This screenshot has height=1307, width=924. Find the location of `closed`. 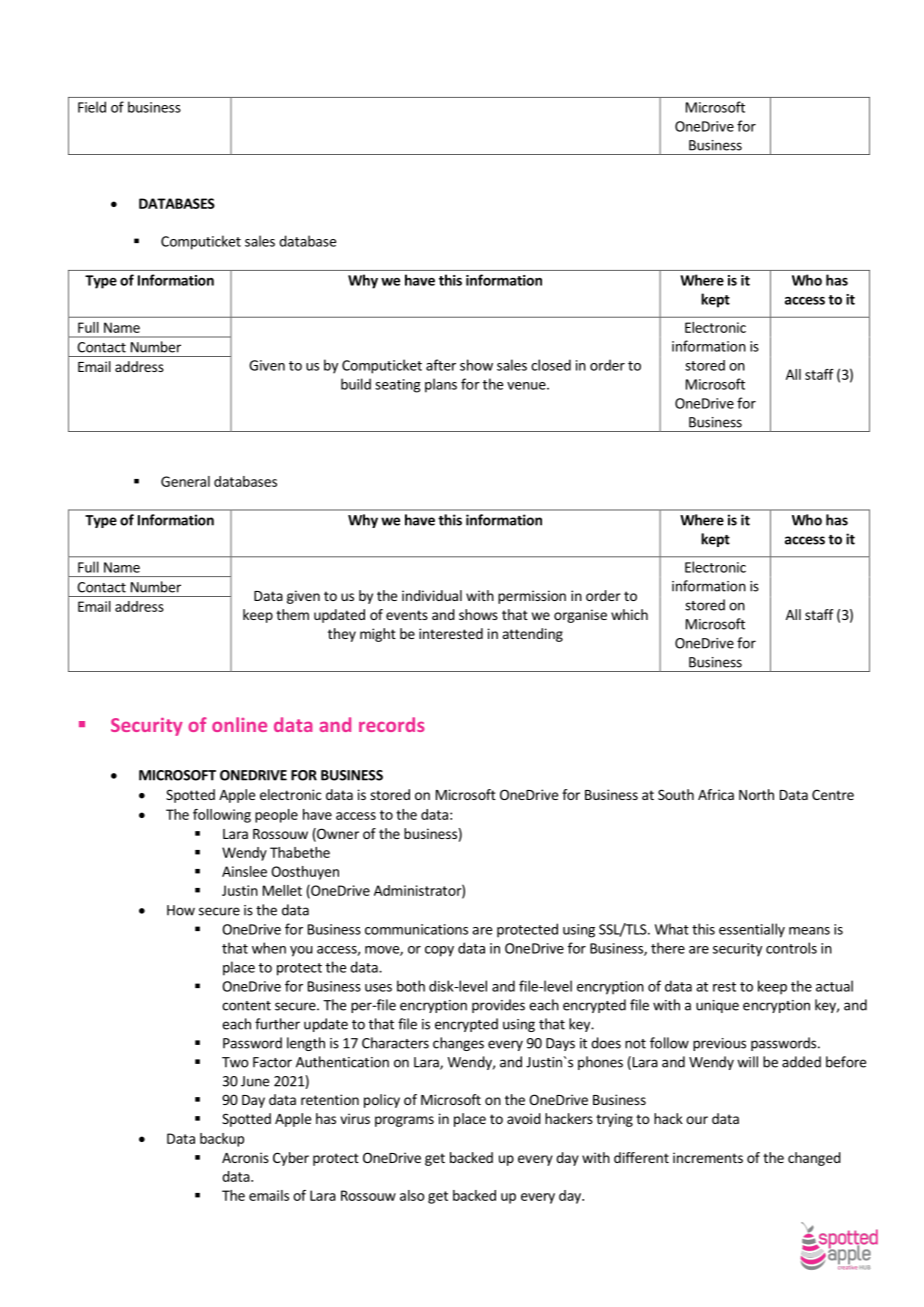

closed is located at coordinates (551, 365).
